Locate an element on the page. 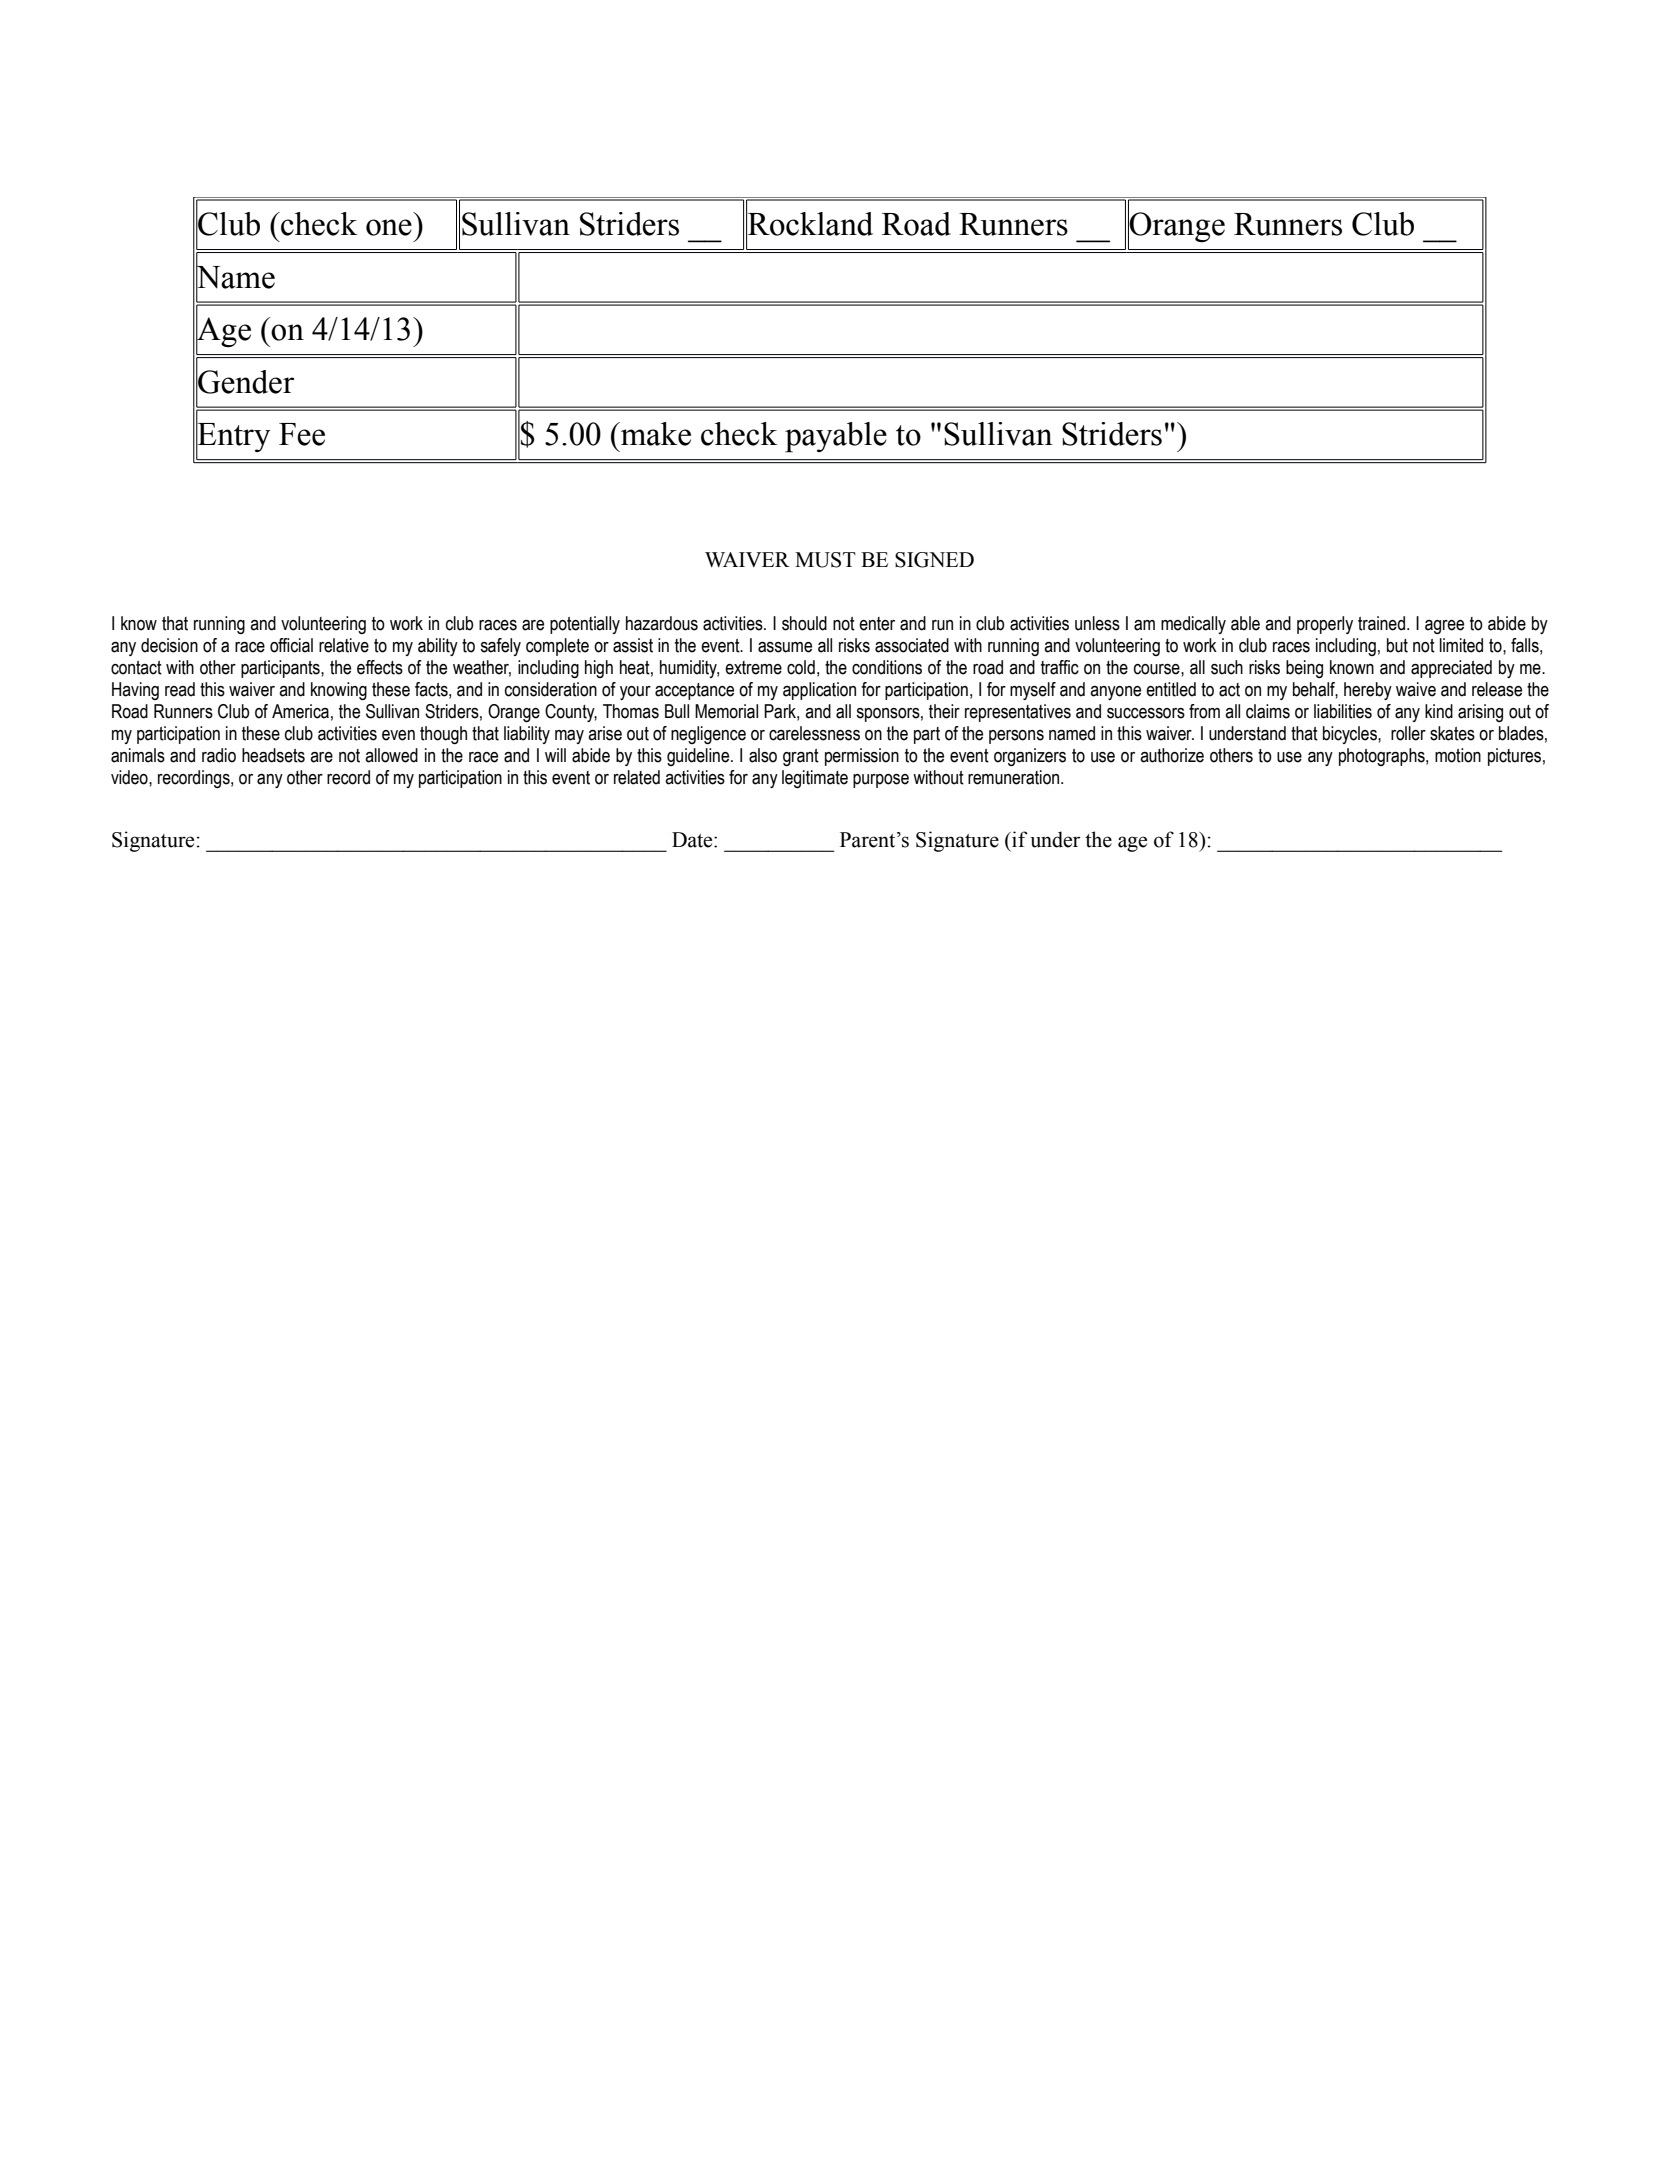  trained is located at coordinates (1381, 623).
